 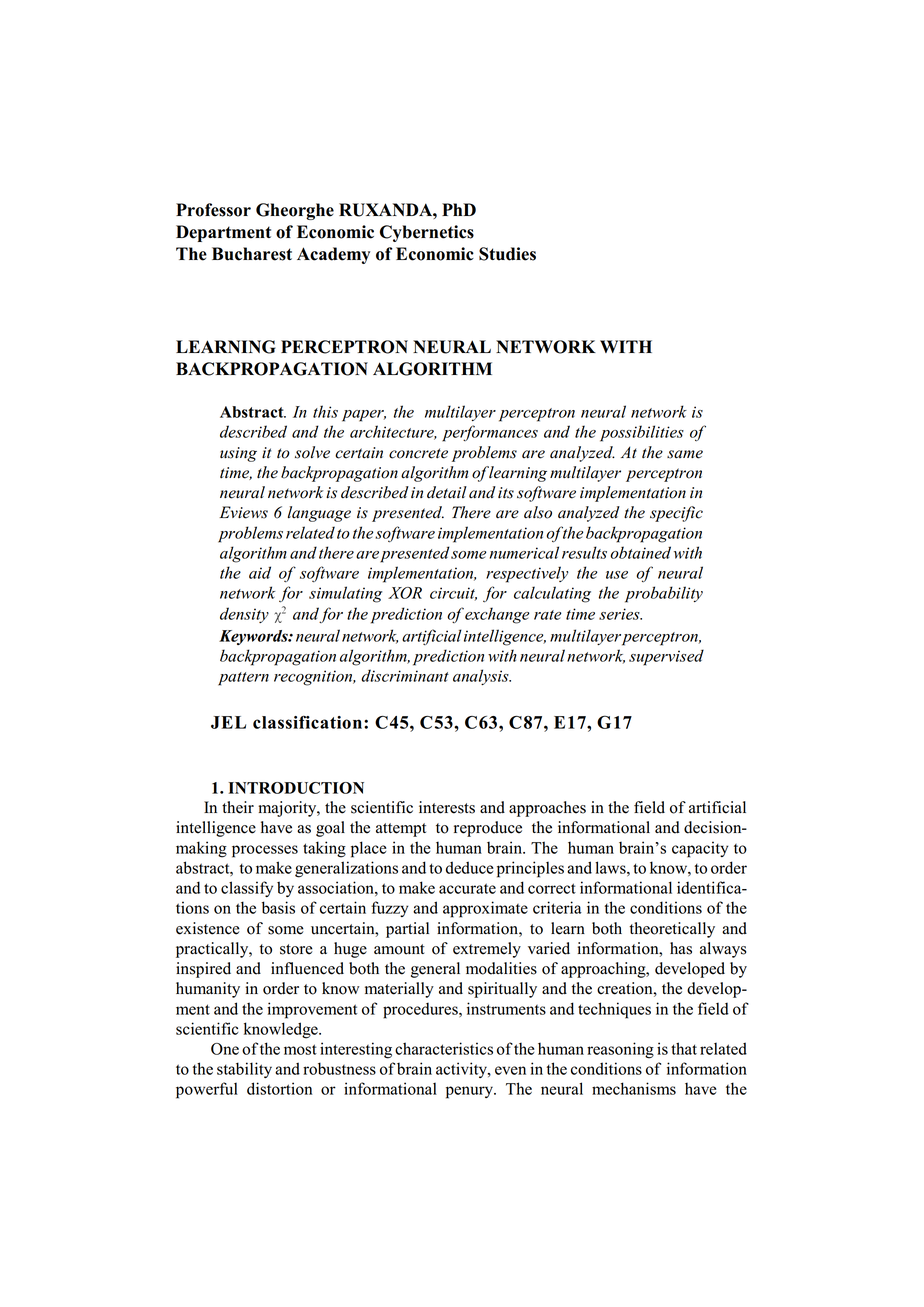 What do you see at coordinates (254, 637) in the screenshot?
I see `Keywords` at bounding box center [254, 637].
